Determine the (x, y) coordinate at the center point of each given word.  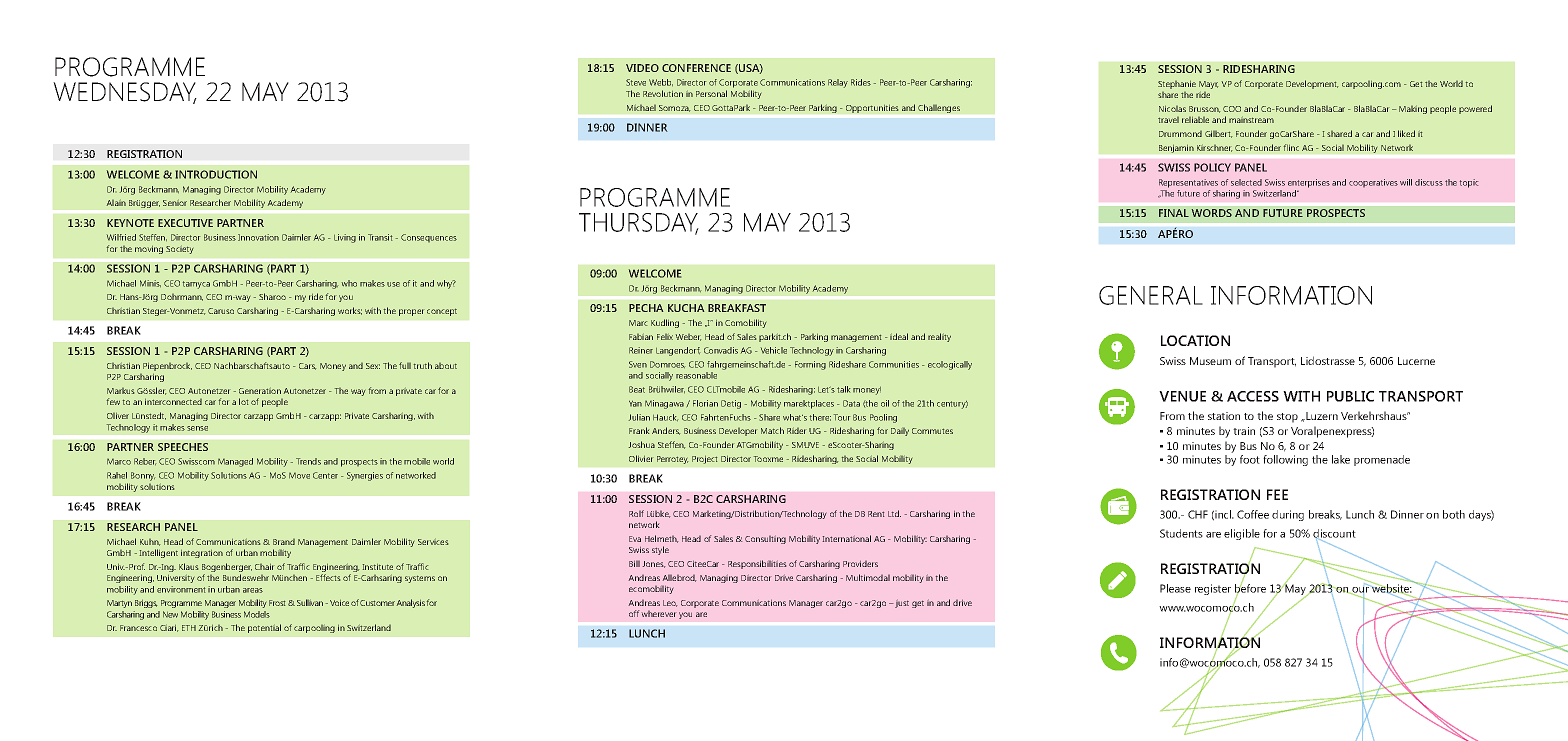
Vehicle (774, 350)
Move (299, 476)
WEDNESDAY (125, 93)
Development (1312, 84)
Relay (838, 83)
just (901, 603)
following (1285, 460)
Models (257, 614)
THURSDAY (639, 223)
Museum (1210, 361)
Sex (373, 366)
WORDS (1212, 213)
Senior (175, 203)
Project (705, 459)
